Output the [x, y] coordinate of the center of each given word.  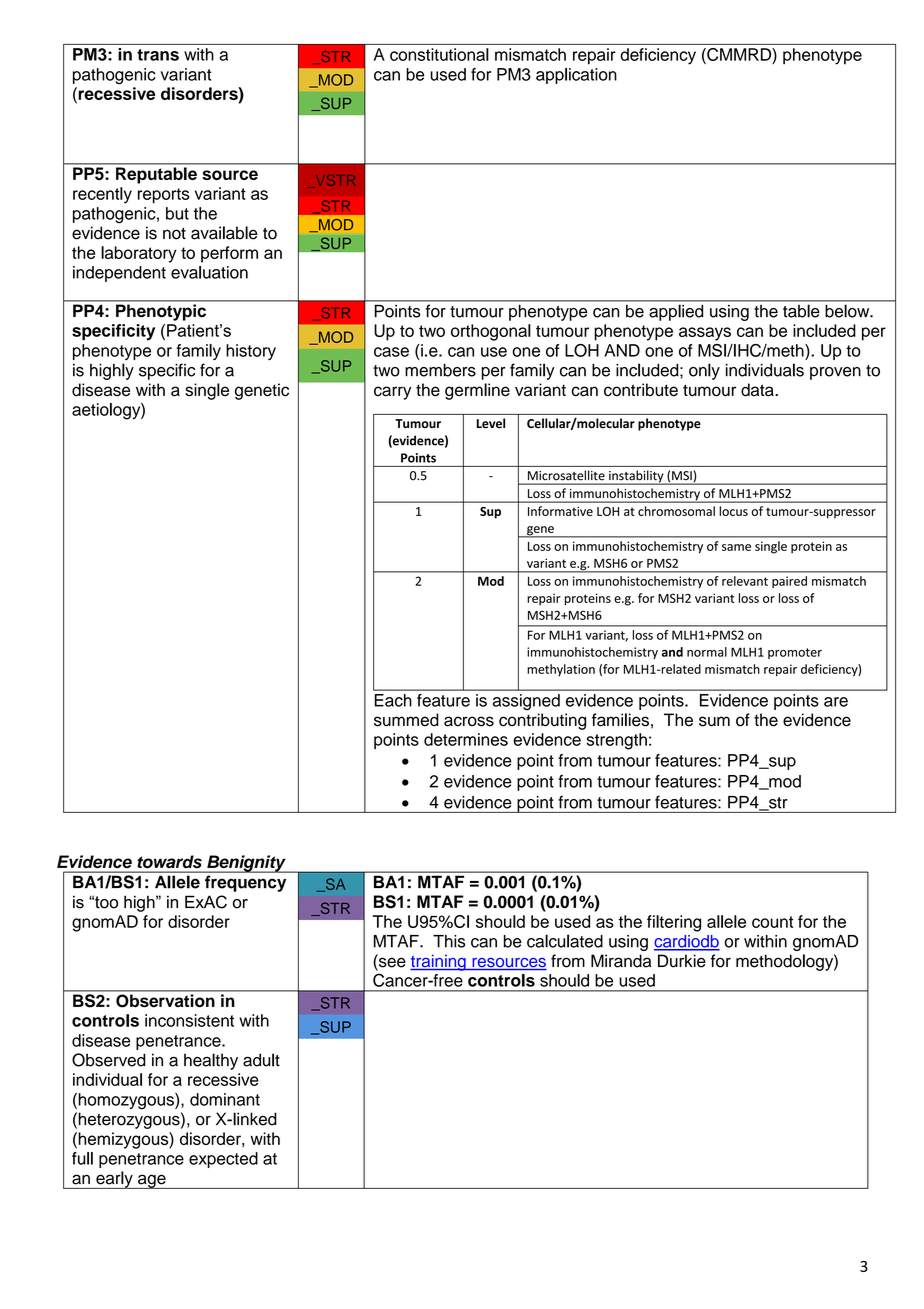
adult [261, 1060]
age [152, 1181]
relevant [745, 581]
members [440, 370]
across [469, 721]
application [576, 76]
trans [158, 55]
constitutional [439, 54]
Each [393, 700]
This [449, 941]
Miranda [621, 961]
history [251, 352]
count [772, 922]
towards [170, 861]
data [758, 390]
